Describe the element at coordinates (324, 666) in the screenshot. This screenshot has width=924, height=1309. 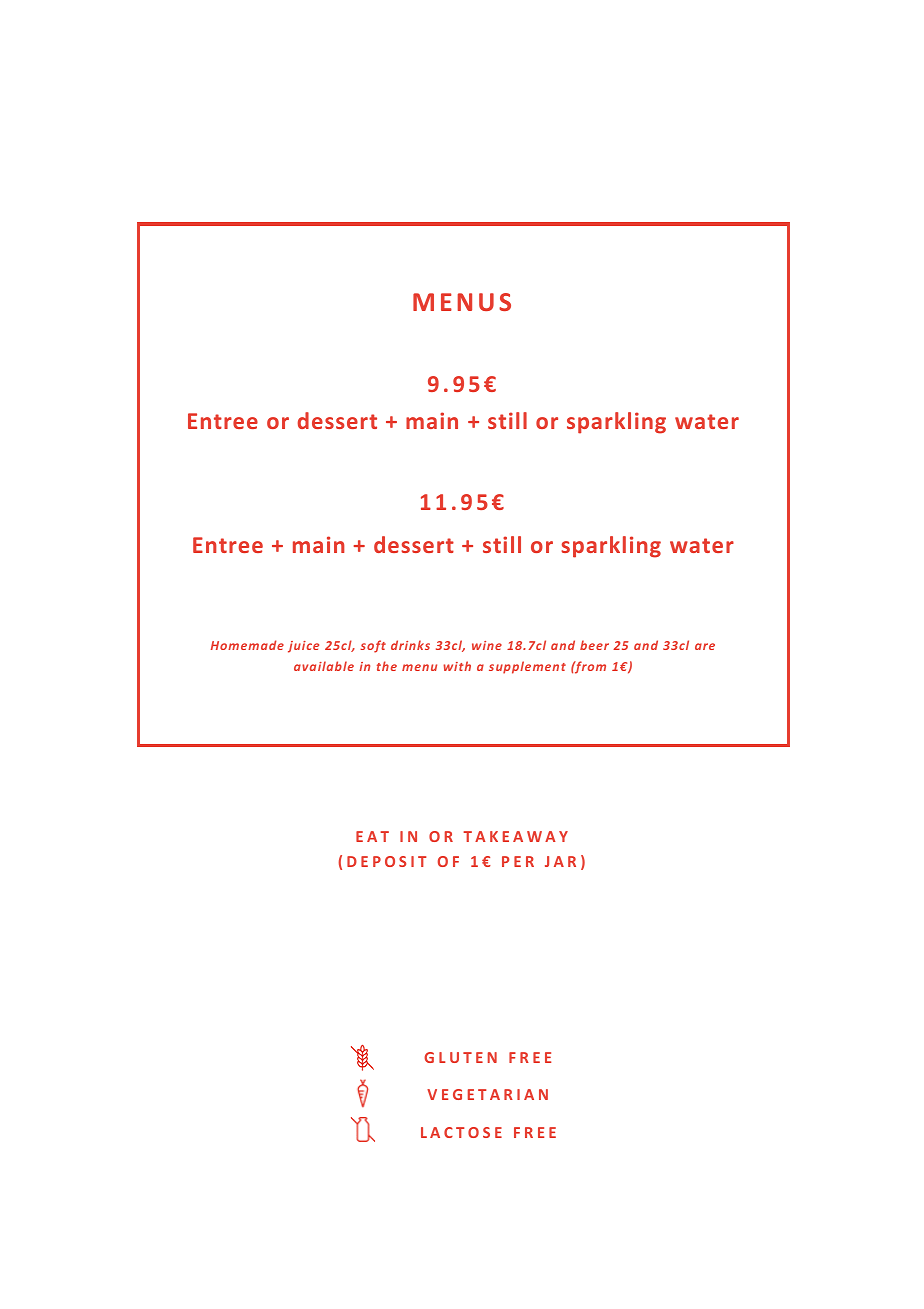
I see `available` at that location.
